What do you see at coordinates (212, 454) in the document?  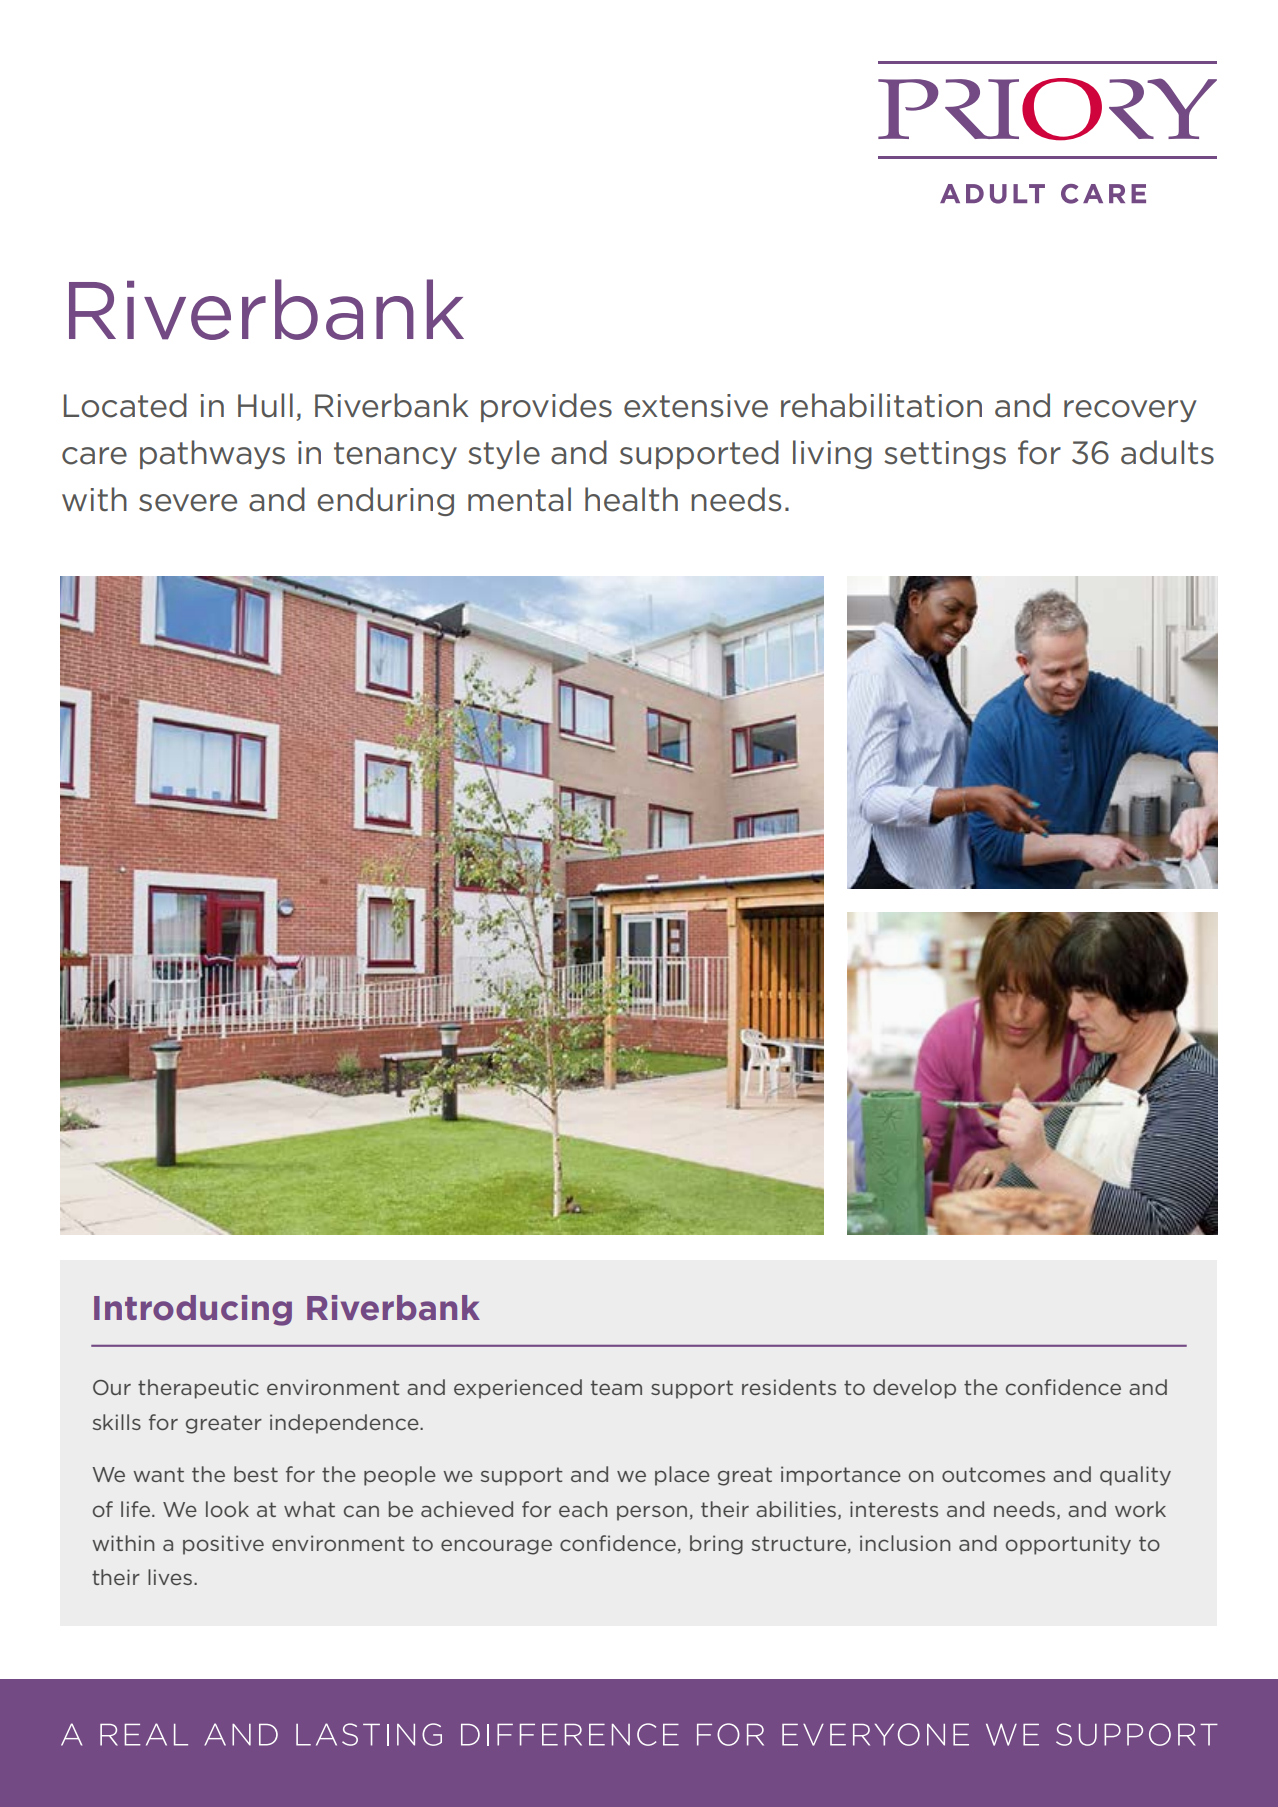 I see `pathways` at bounding box center [212, 454].
